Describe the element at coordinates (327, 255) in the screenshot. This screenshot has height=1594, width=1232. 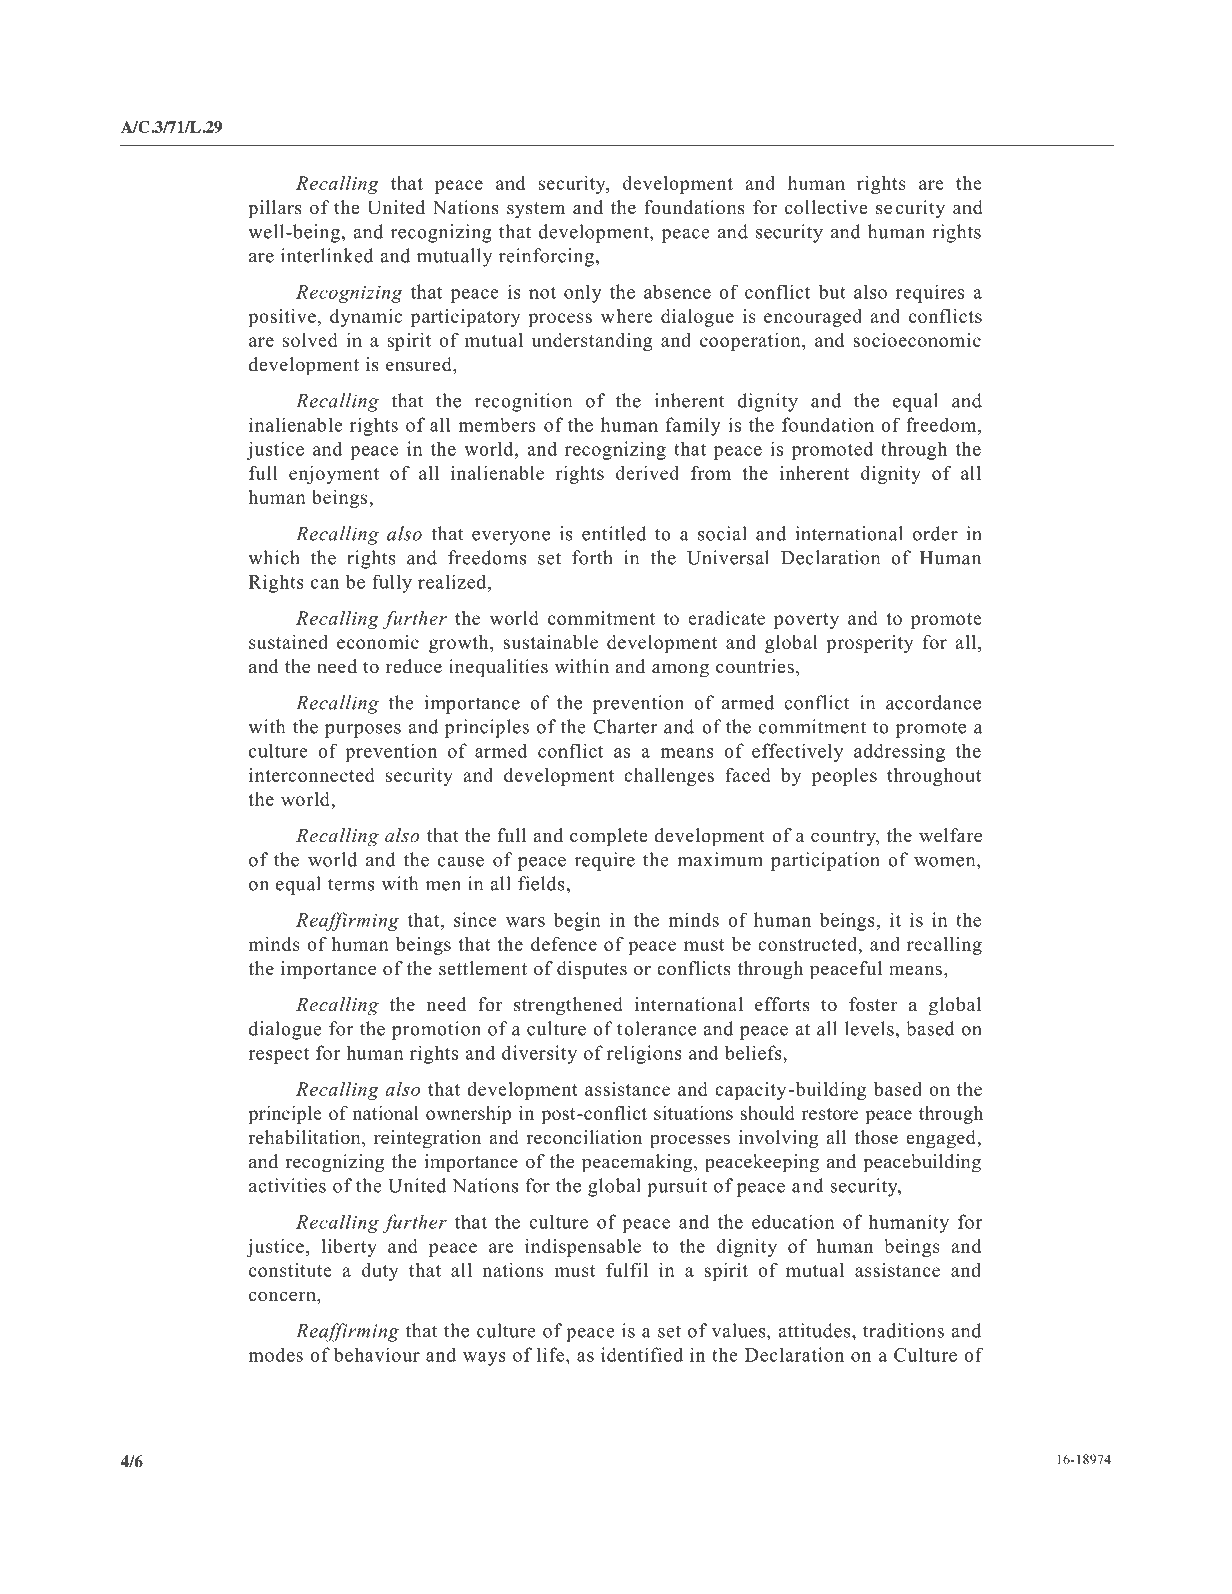
I see `interlinked` at that location.
